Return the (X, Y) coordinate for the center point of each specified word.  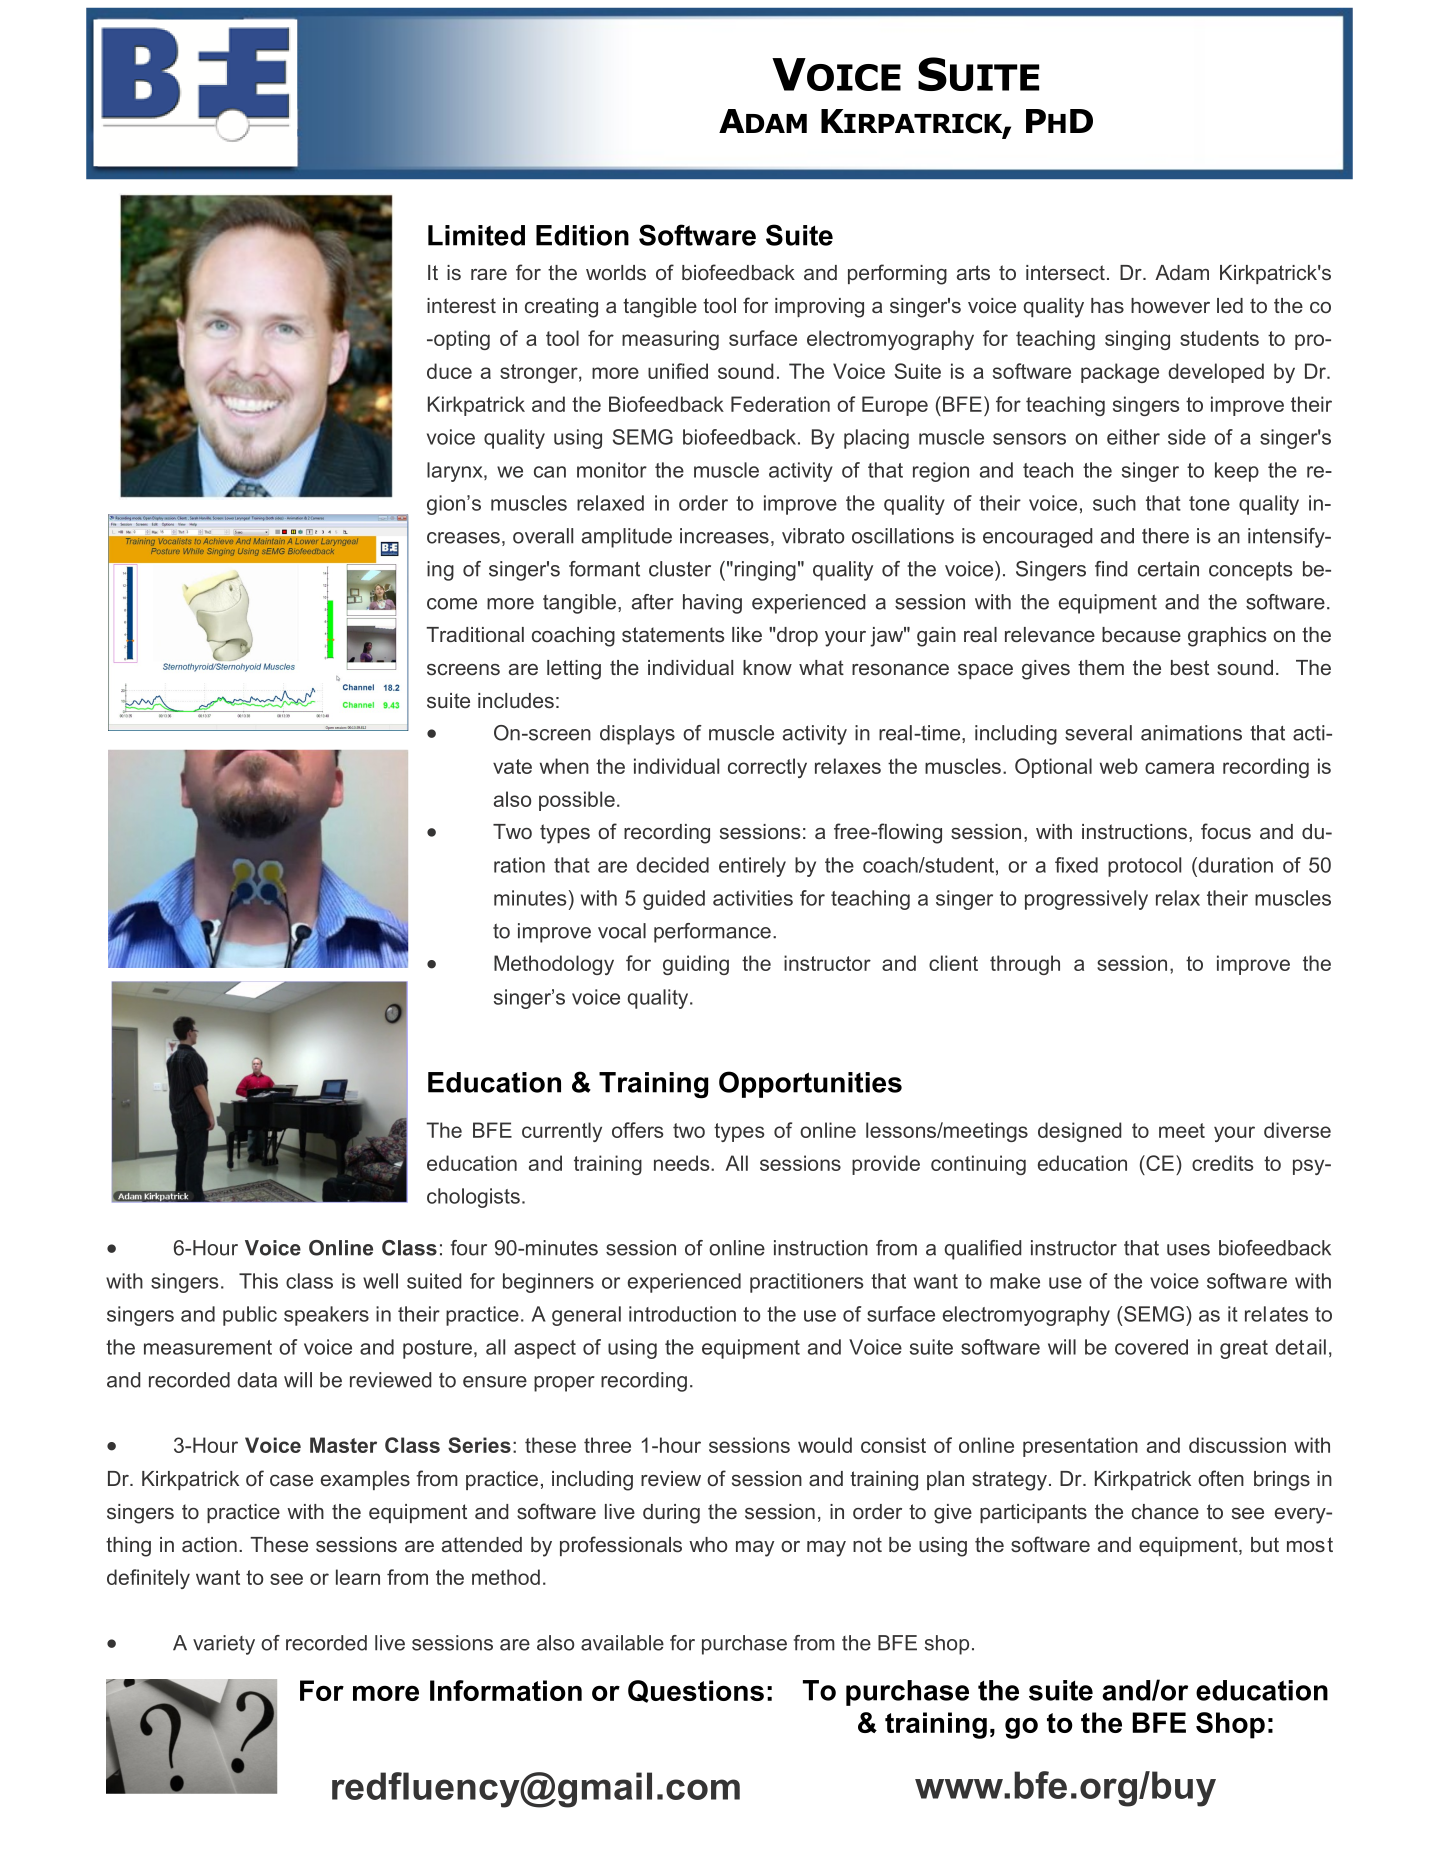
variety (224, 1645)
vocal (622, 931)
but (1265, 1544)
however (1170, 305)
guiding (696, 965)
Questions (696, 1691)
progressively (1086, 900)
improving (819, 308)
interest (461, 306)
